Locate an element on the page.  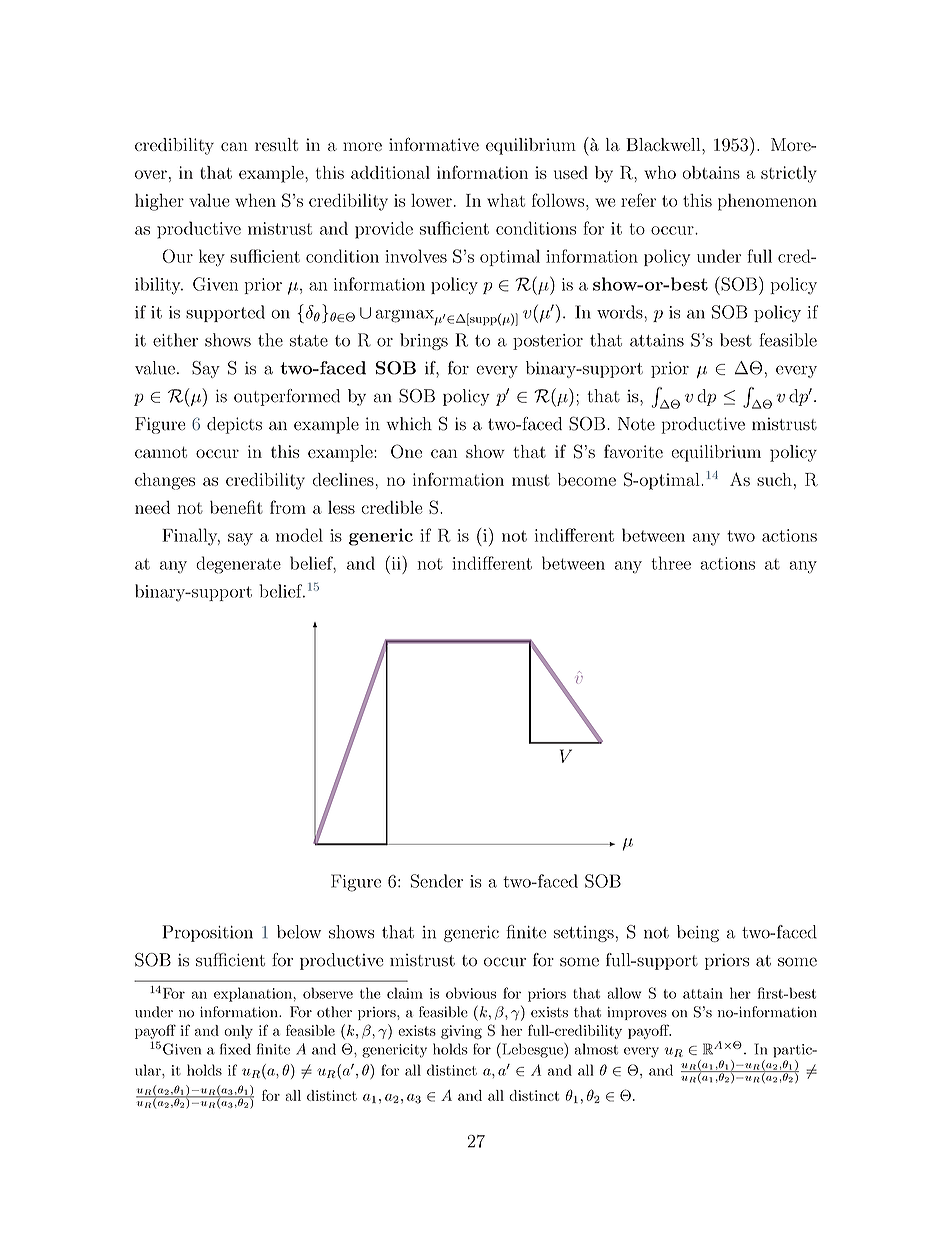
giving is located at coordinates (461, 1032).
